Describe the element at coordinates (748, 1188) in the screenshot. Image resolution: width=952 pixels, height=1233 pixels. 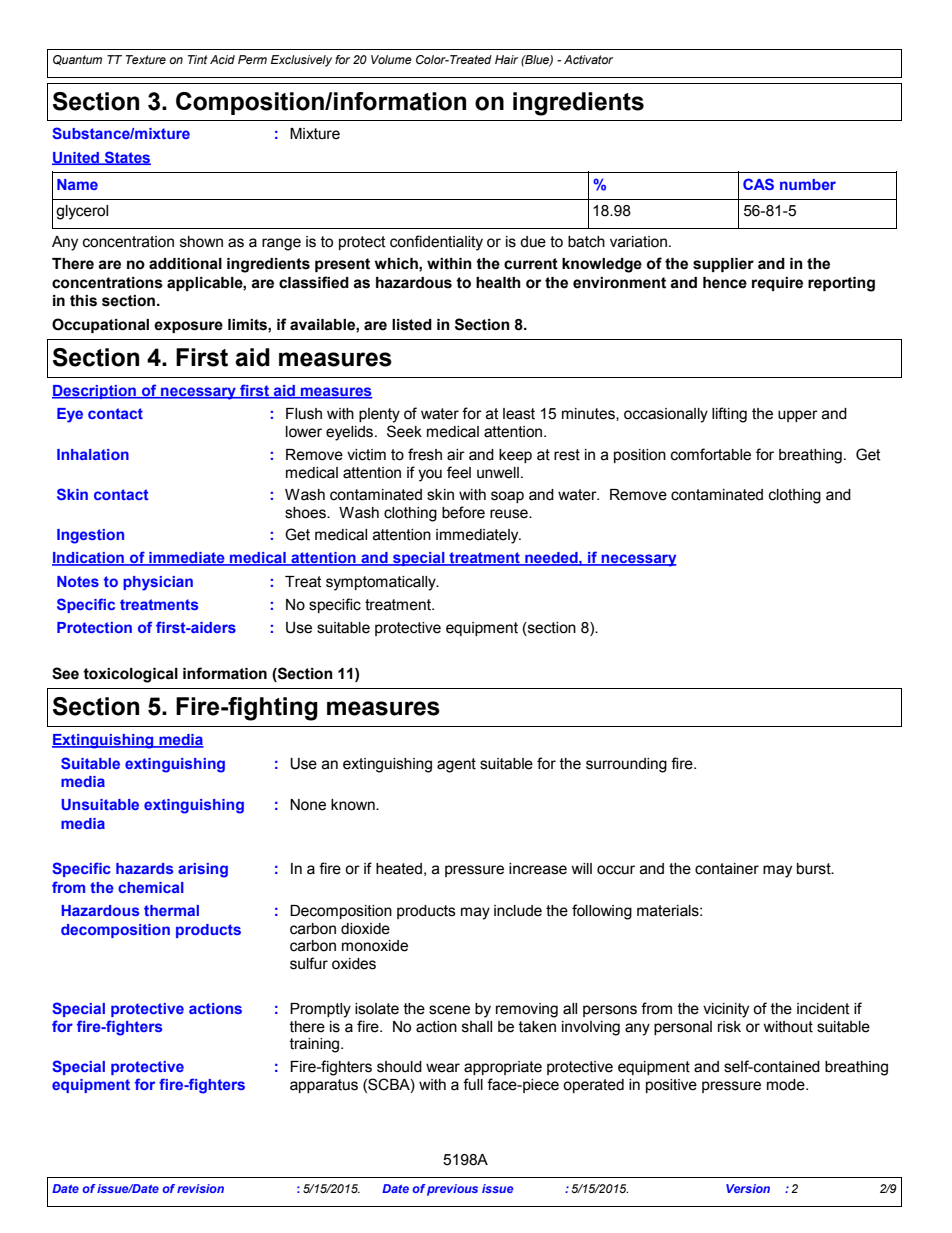
I see `Version` at that location.
